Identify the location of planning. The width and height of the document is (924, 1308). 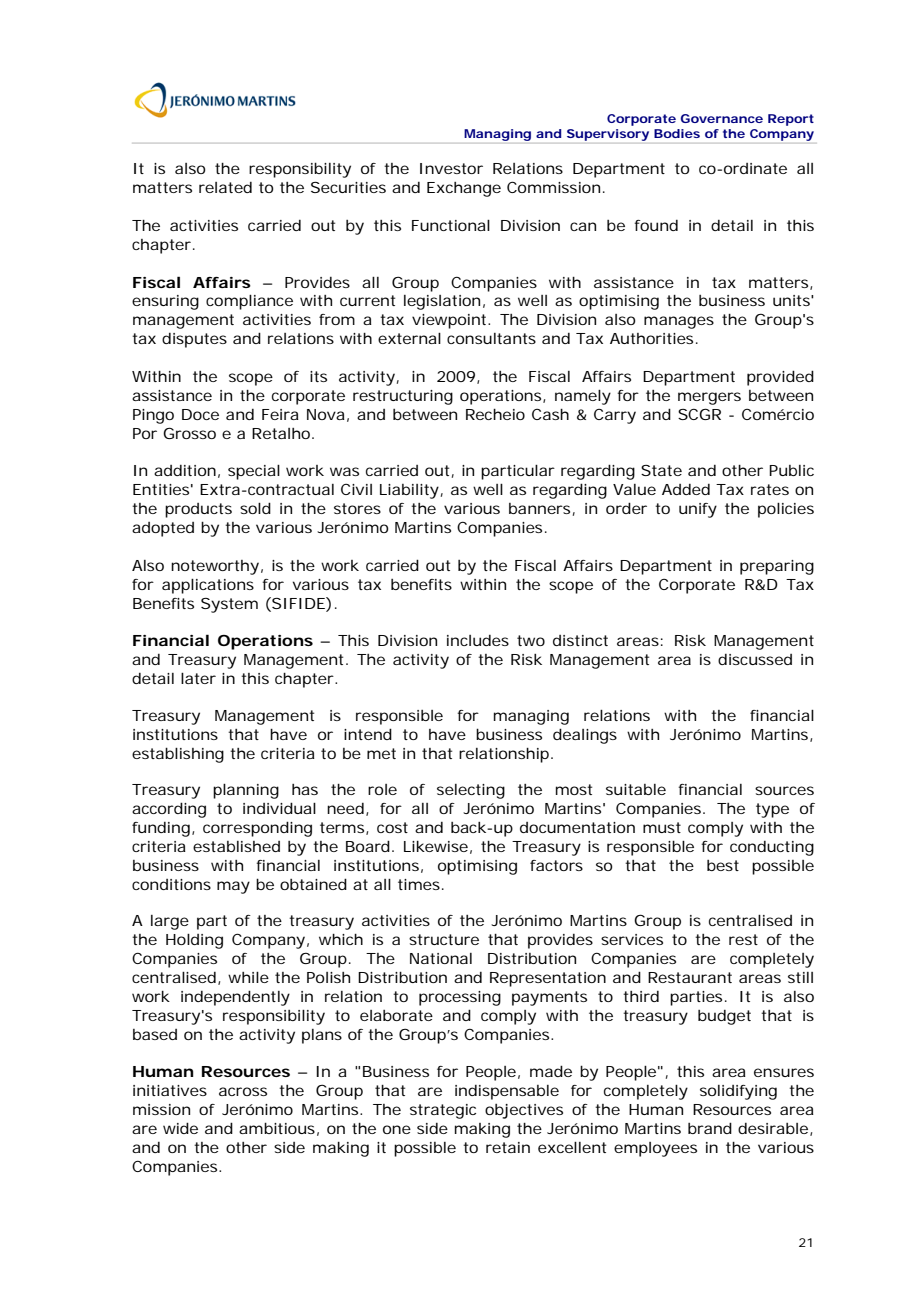
(246, 791).
